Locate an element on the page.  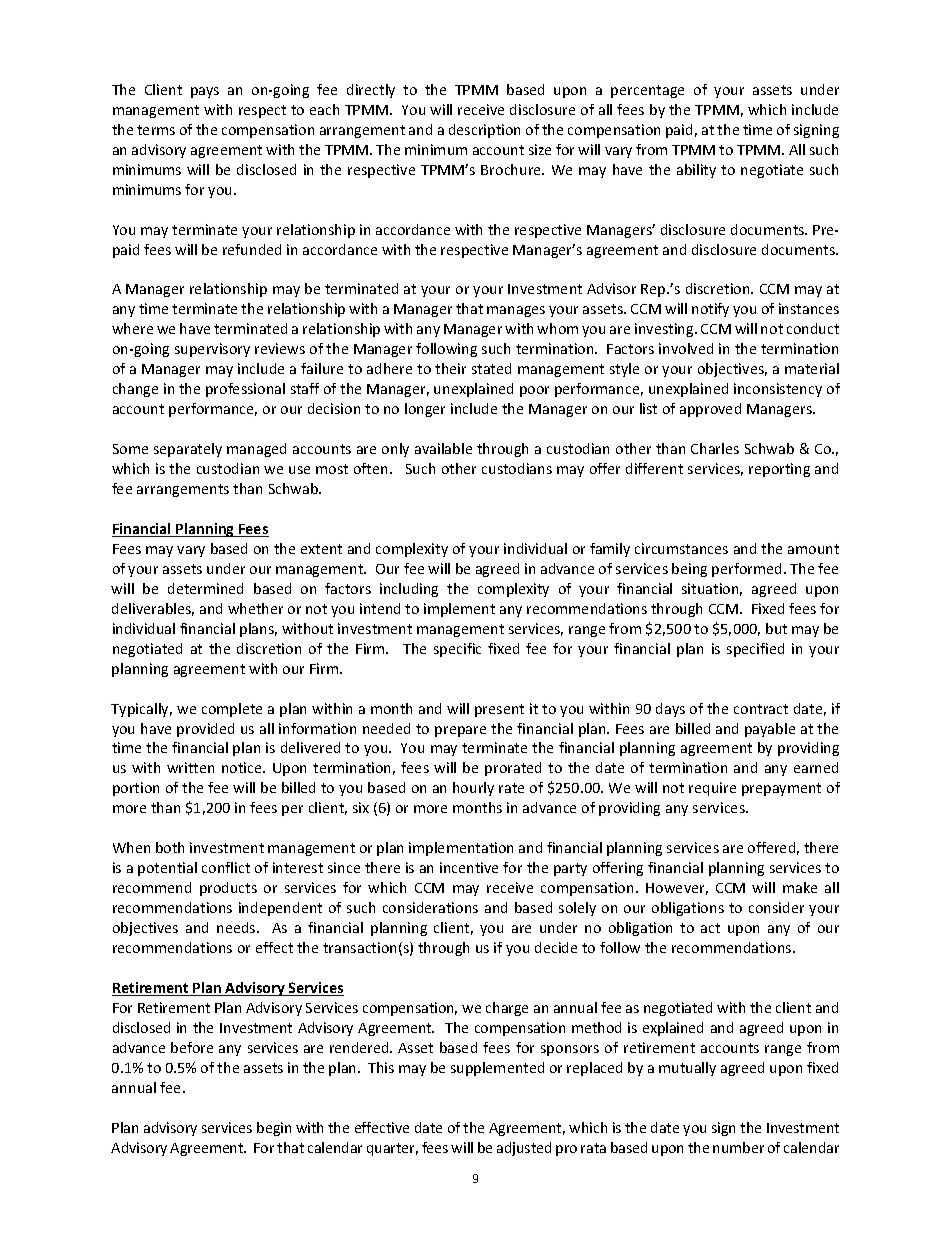
begin is located at coordinates (274, 1129).
